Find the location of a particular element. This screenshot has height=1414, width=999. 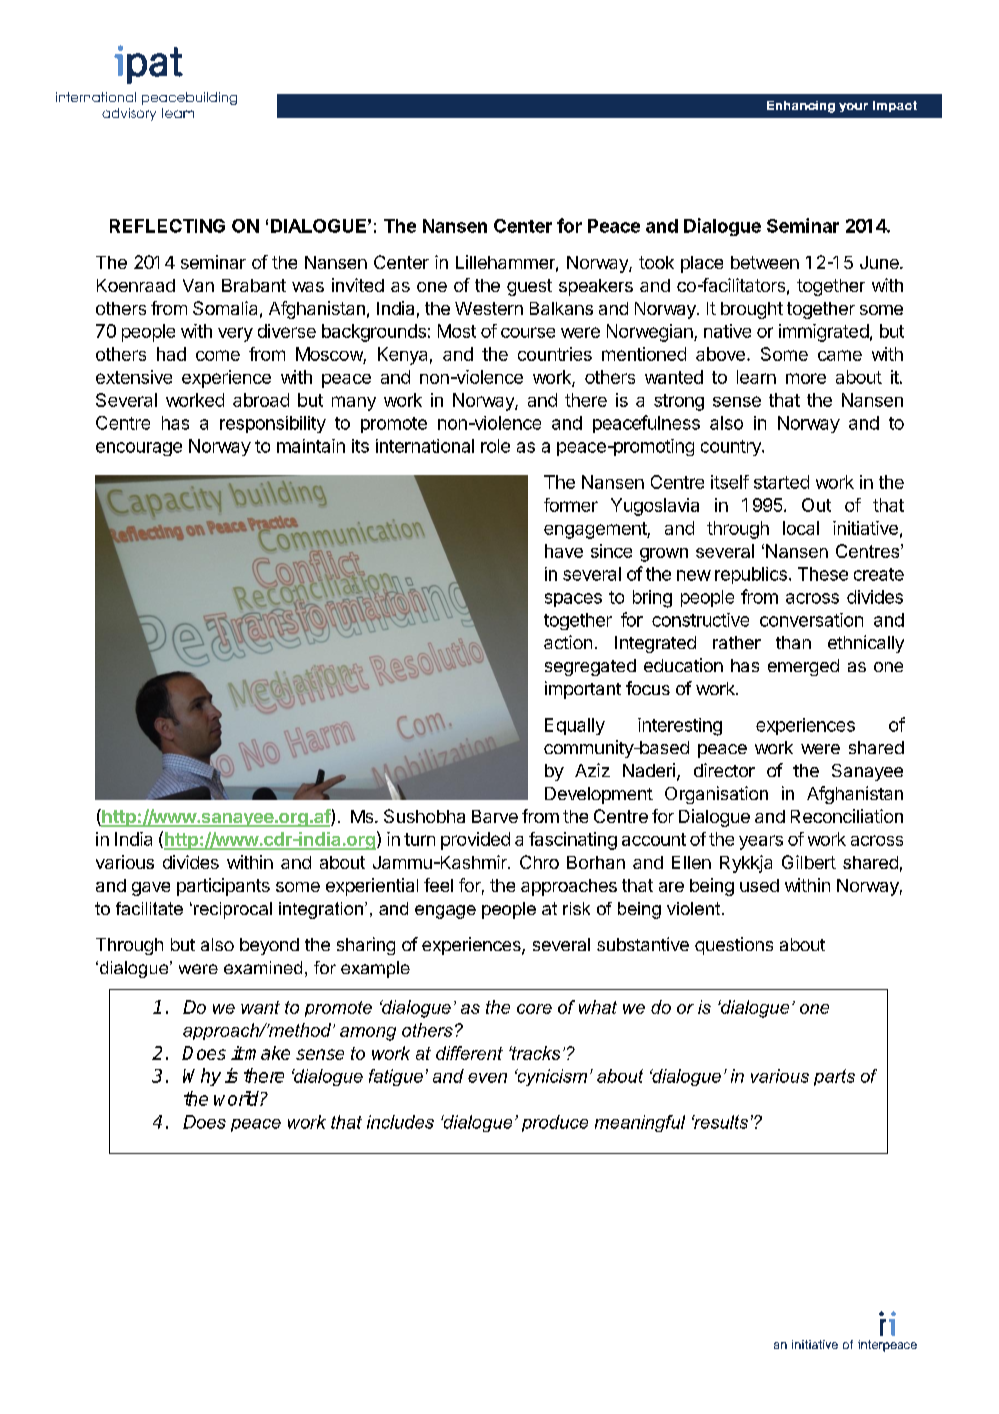

between is located at coordinates (765, 262).
